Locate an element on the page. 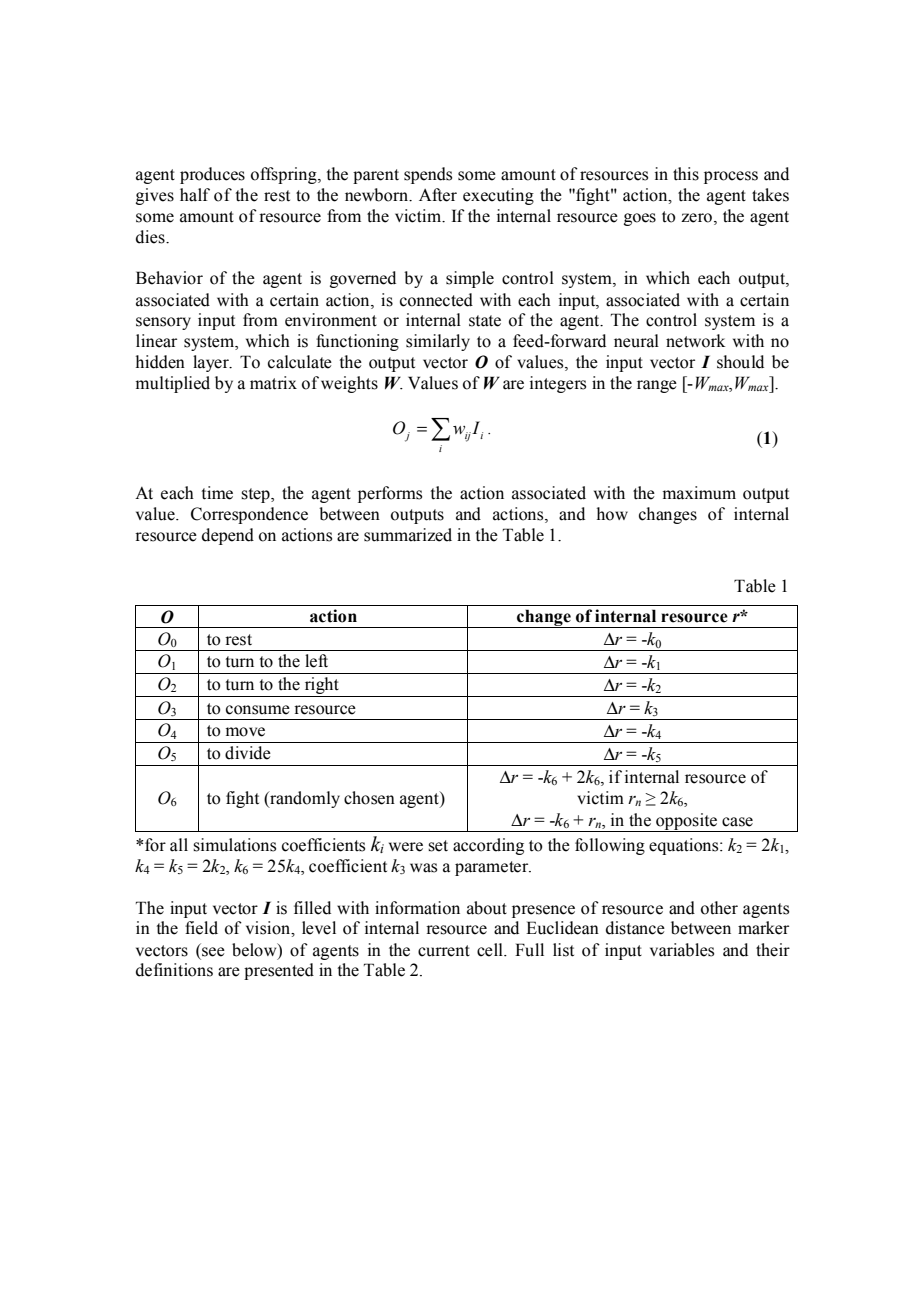 The width and height of the image is (924, 1308). range is located at coordinates (657, 386).
